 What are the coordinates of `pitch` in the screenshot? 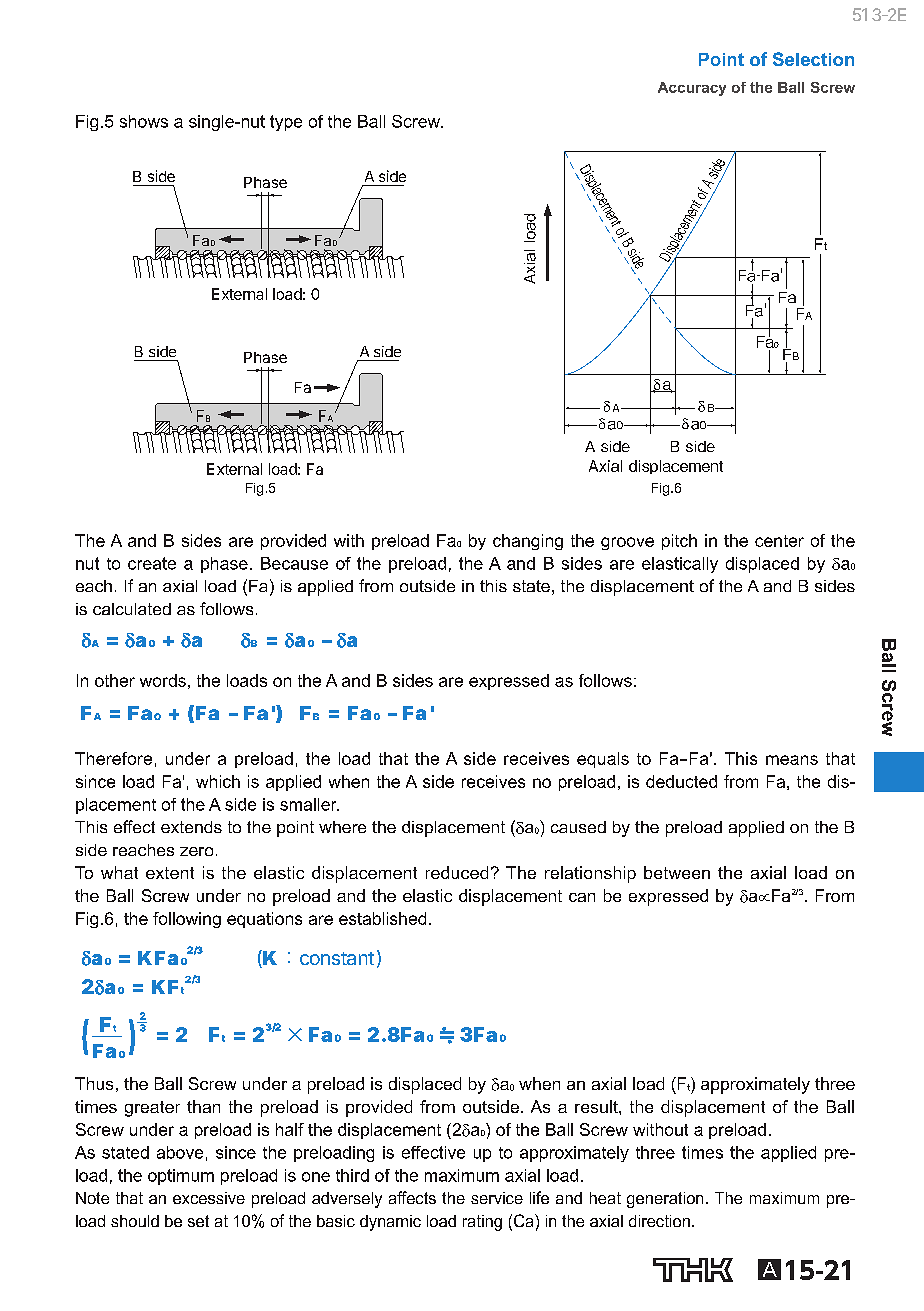 It's located at (679, 542).
